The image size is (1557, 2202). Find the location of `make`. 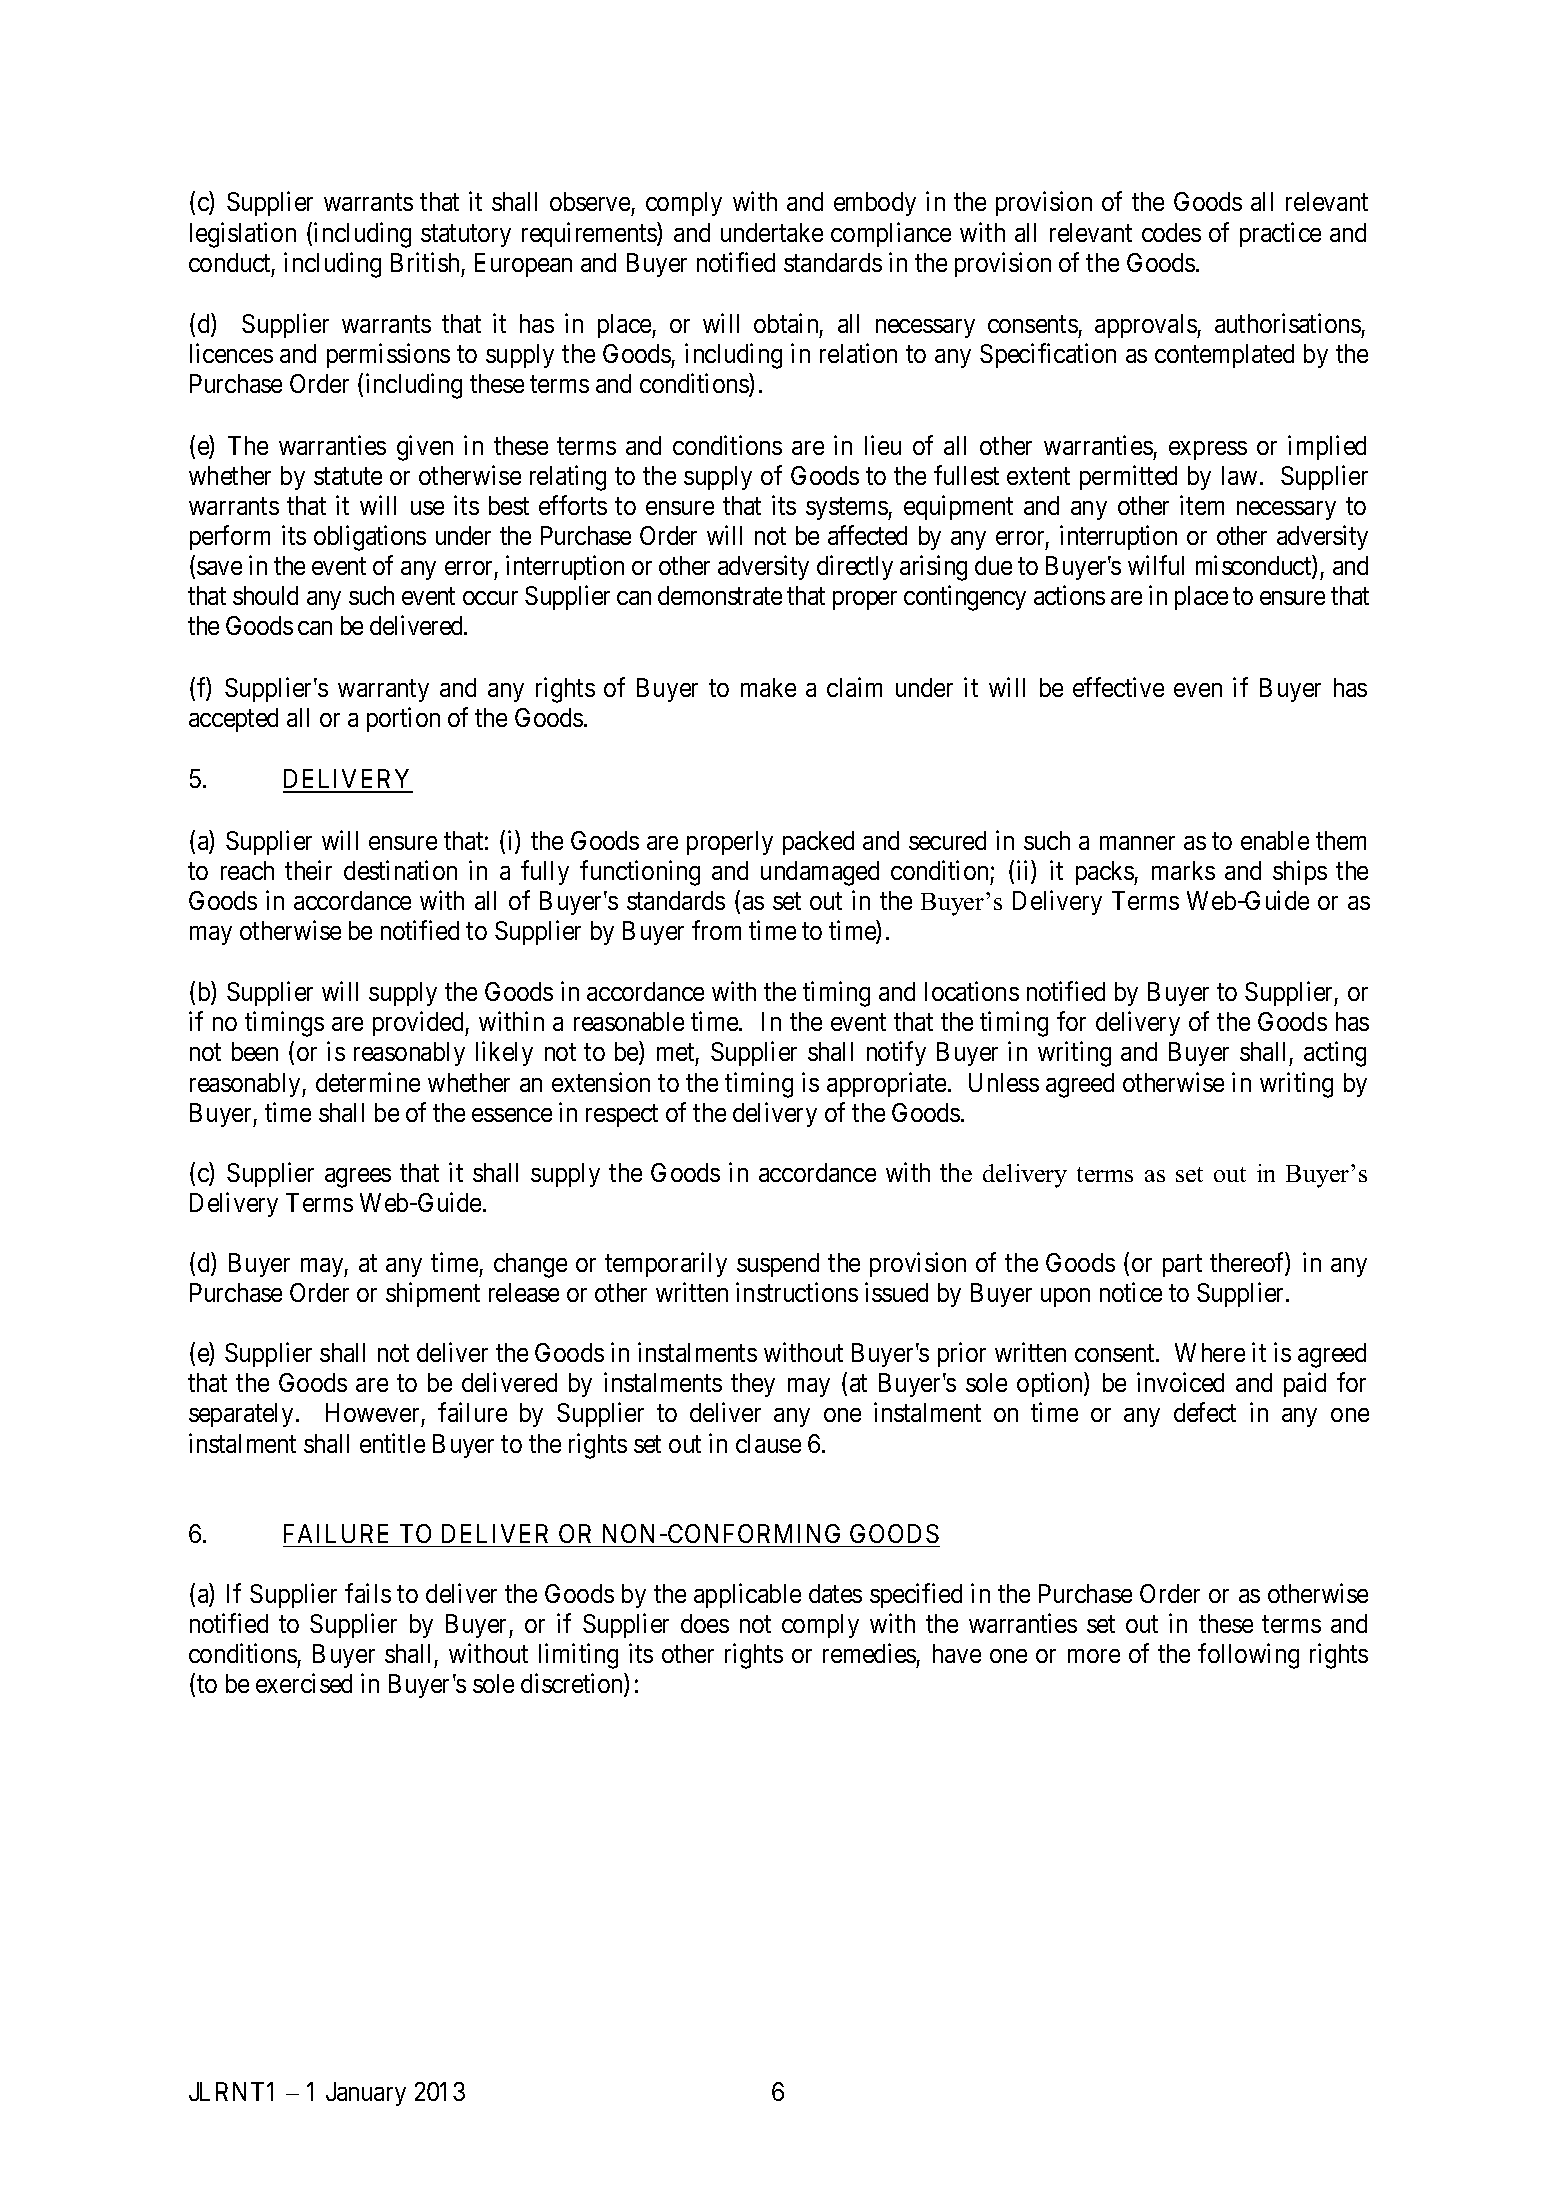

make is located at coordinates (768, 687).
